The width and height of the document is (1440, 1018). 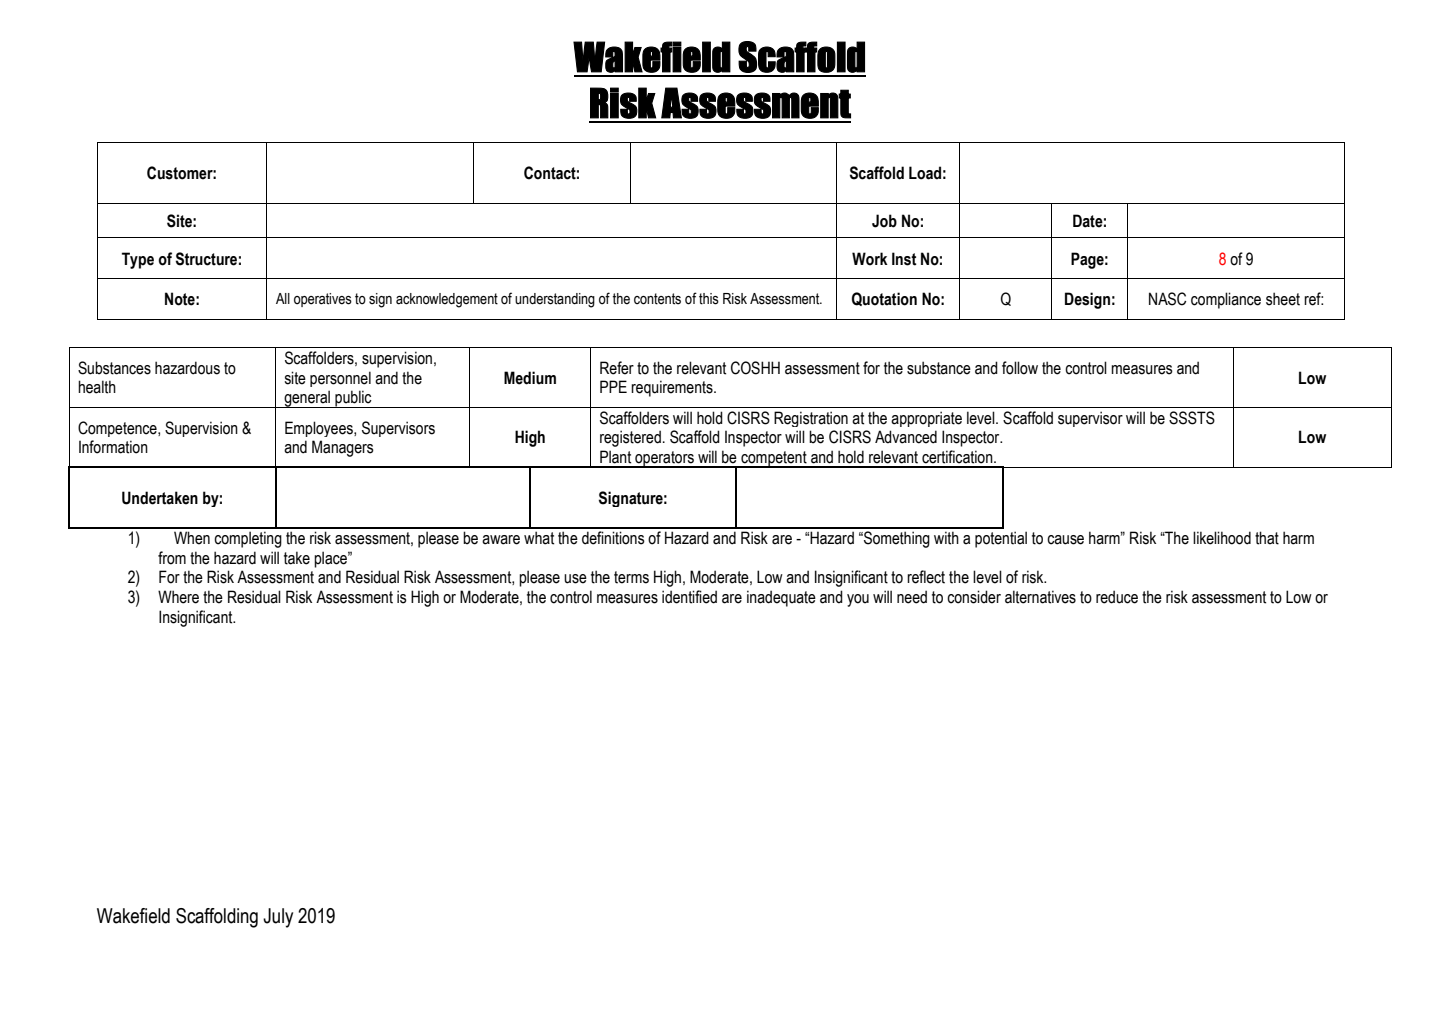 I want to click on reduce, so click(x=1117, y=597).
